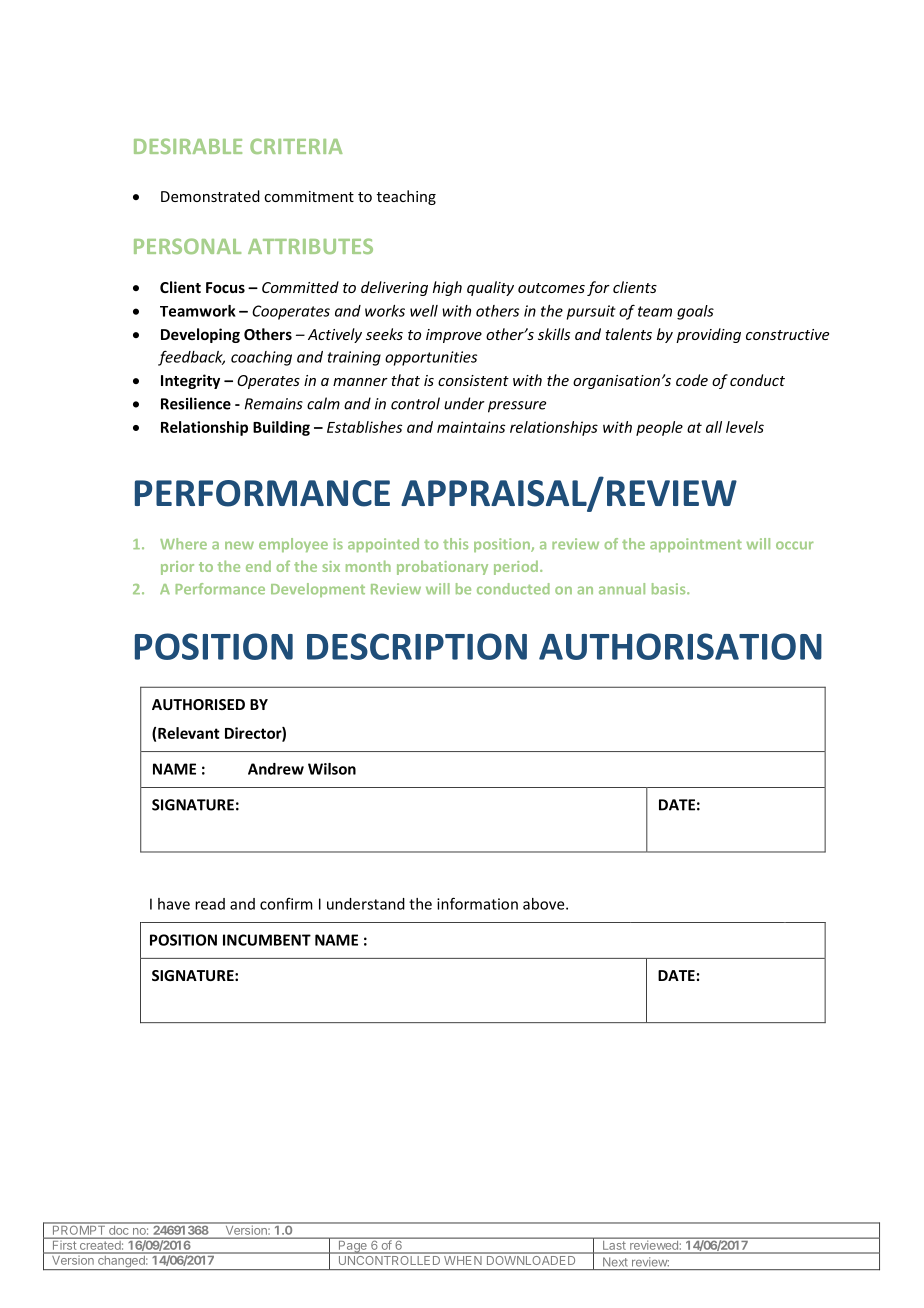  Describe the element at coordinates (406, 197) in the screenshot. I see `teaching` at that location.
